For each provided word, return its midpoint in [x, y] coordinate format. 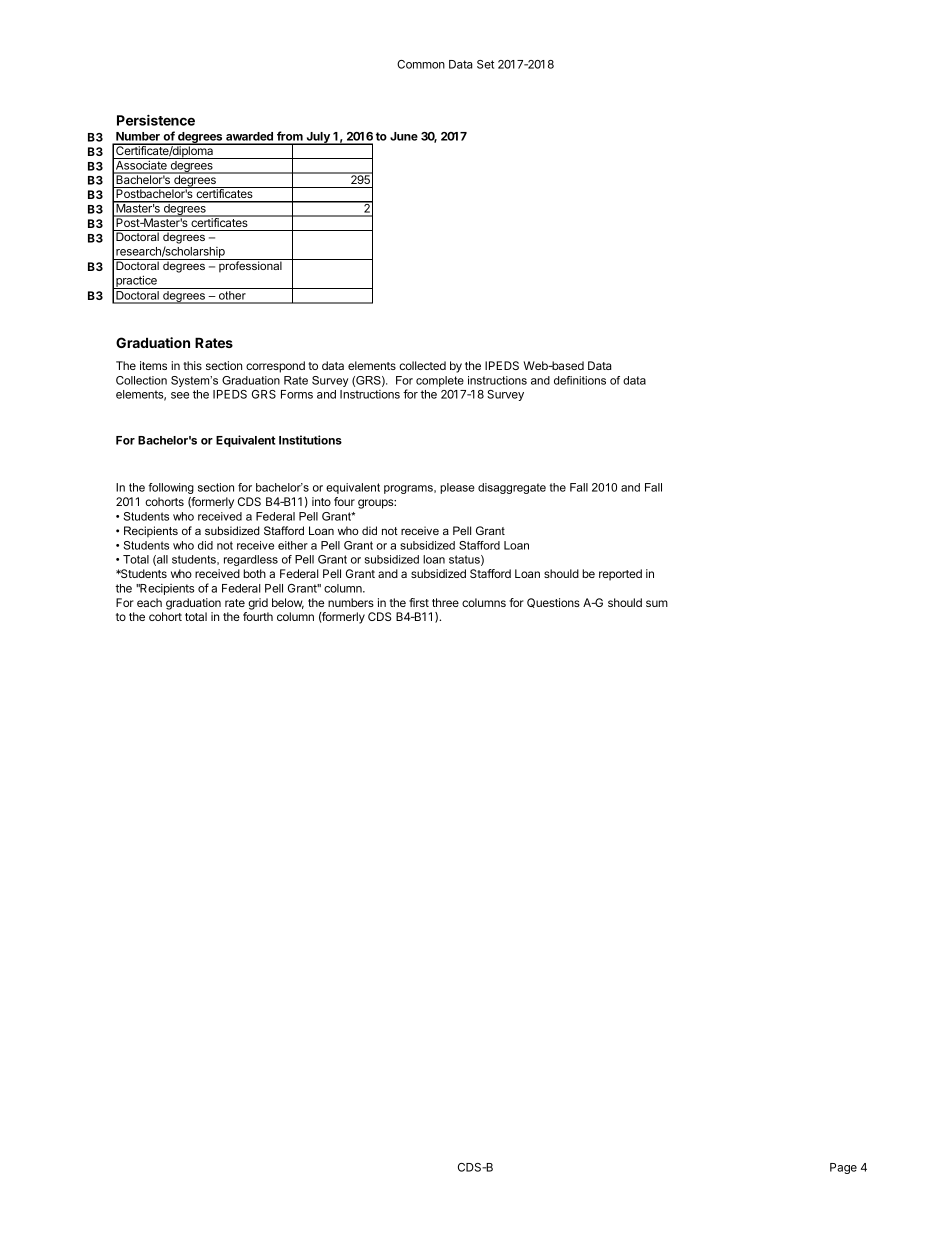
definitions [580, 380]
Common [421, 64]
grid [258, 604]
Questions [553, 603]
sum [657, 603]
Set [485, 64]
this [192, 365]
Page [843, 1168]
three [445, 602]
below [288, 603]
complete [440, 381]
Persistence [156, 120]
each [149, 602]
